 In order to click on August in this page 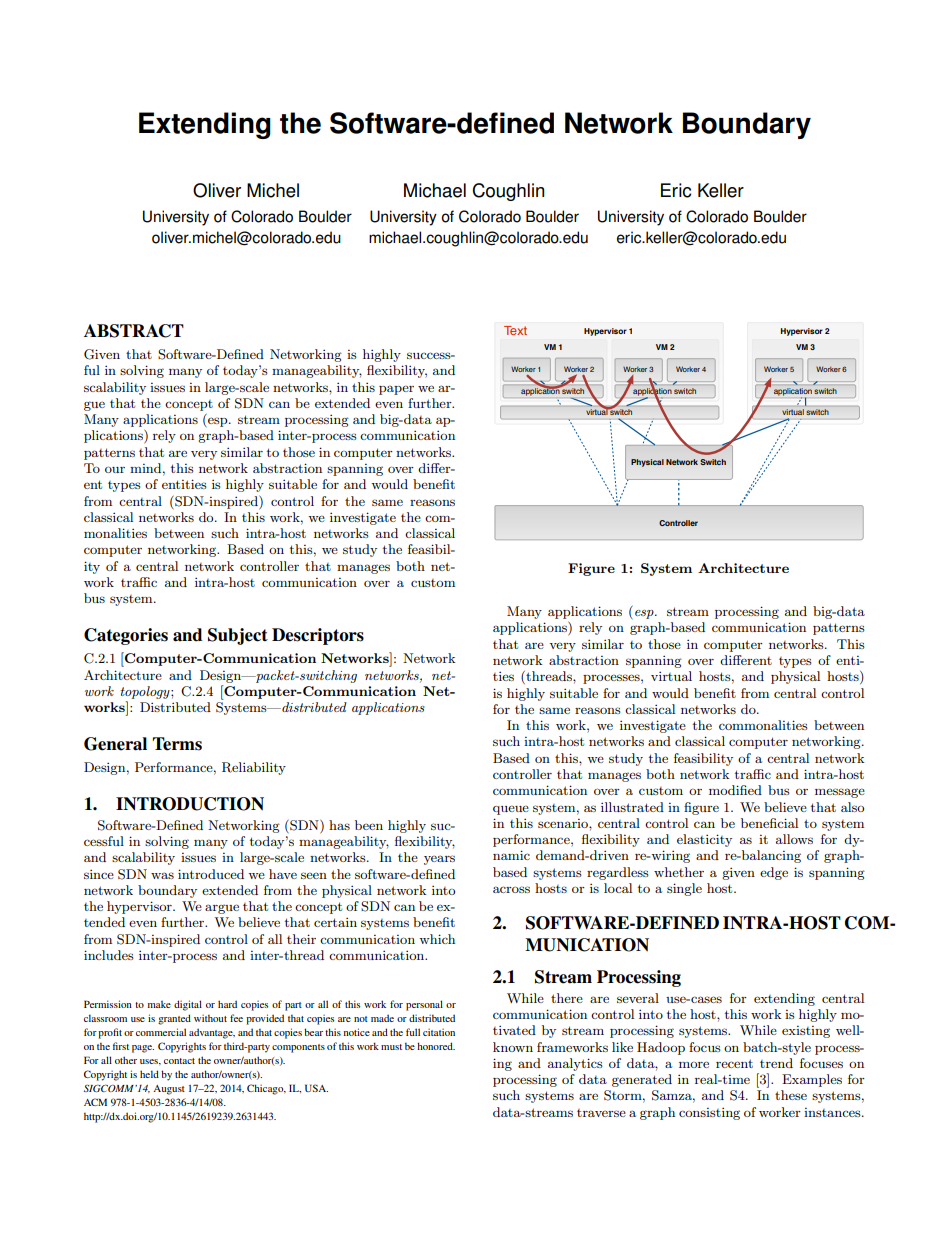, I will do `click(169, 1090)`.
